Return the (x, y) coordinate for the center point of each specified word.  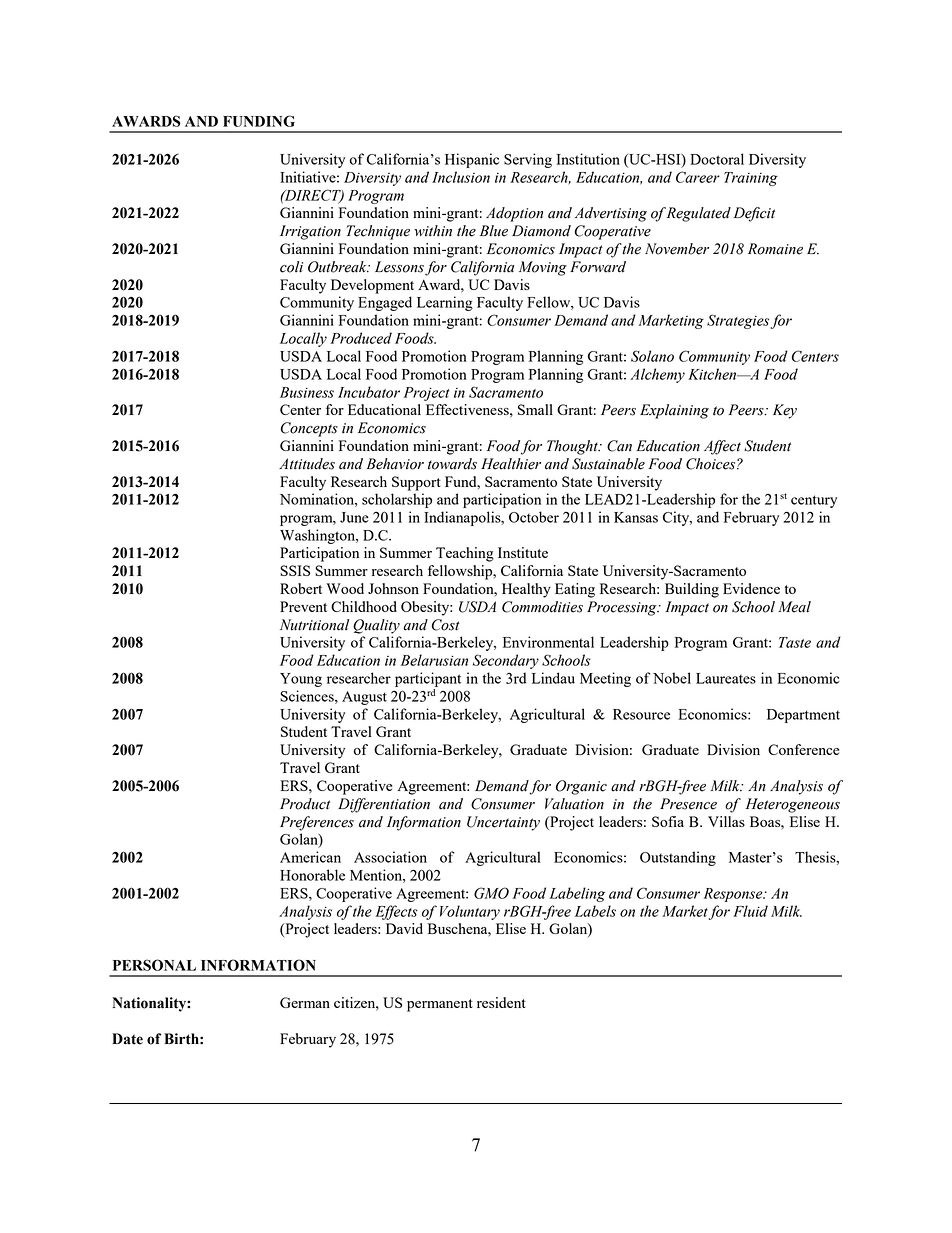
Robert (301, 588)
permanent (440, 1005)
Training (751, 179)
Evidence (751, 588)
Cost (446, 625)
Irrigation (310, 232)
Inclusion (461, 177)
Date (127, 1039)
